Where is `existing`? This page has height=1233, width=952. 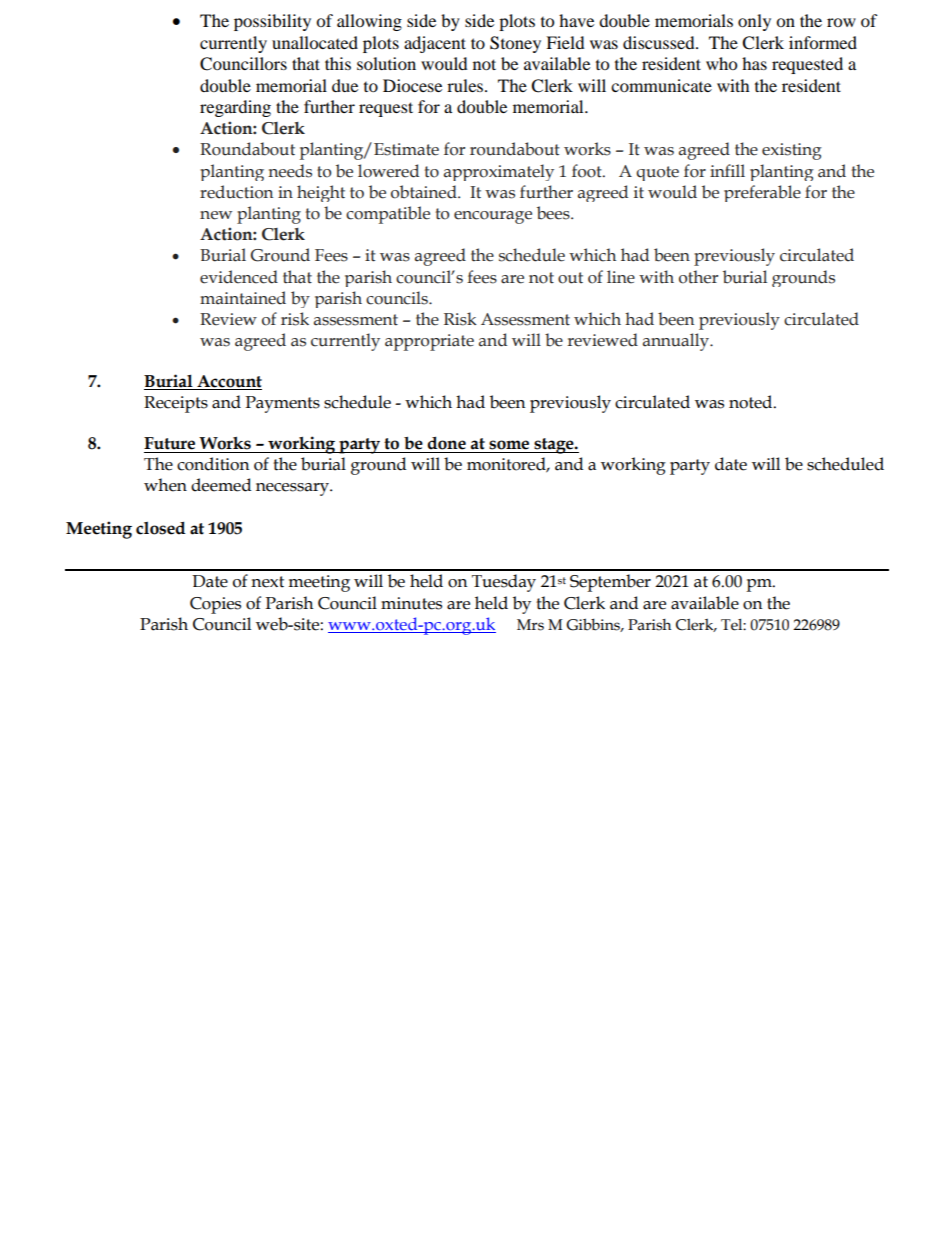 existing is located at coordinates (792, 151).
